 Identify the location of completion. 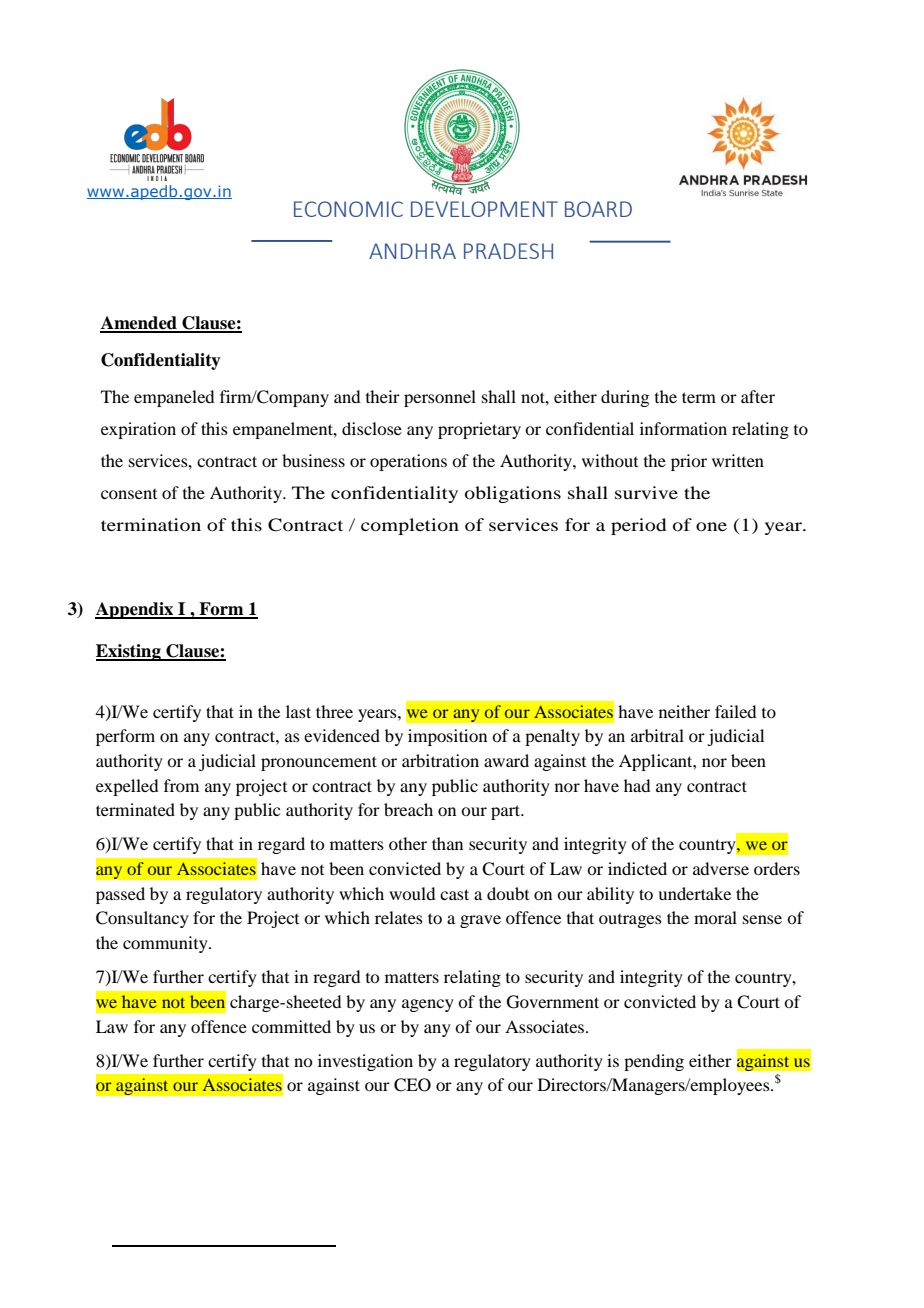
(410, 526).
